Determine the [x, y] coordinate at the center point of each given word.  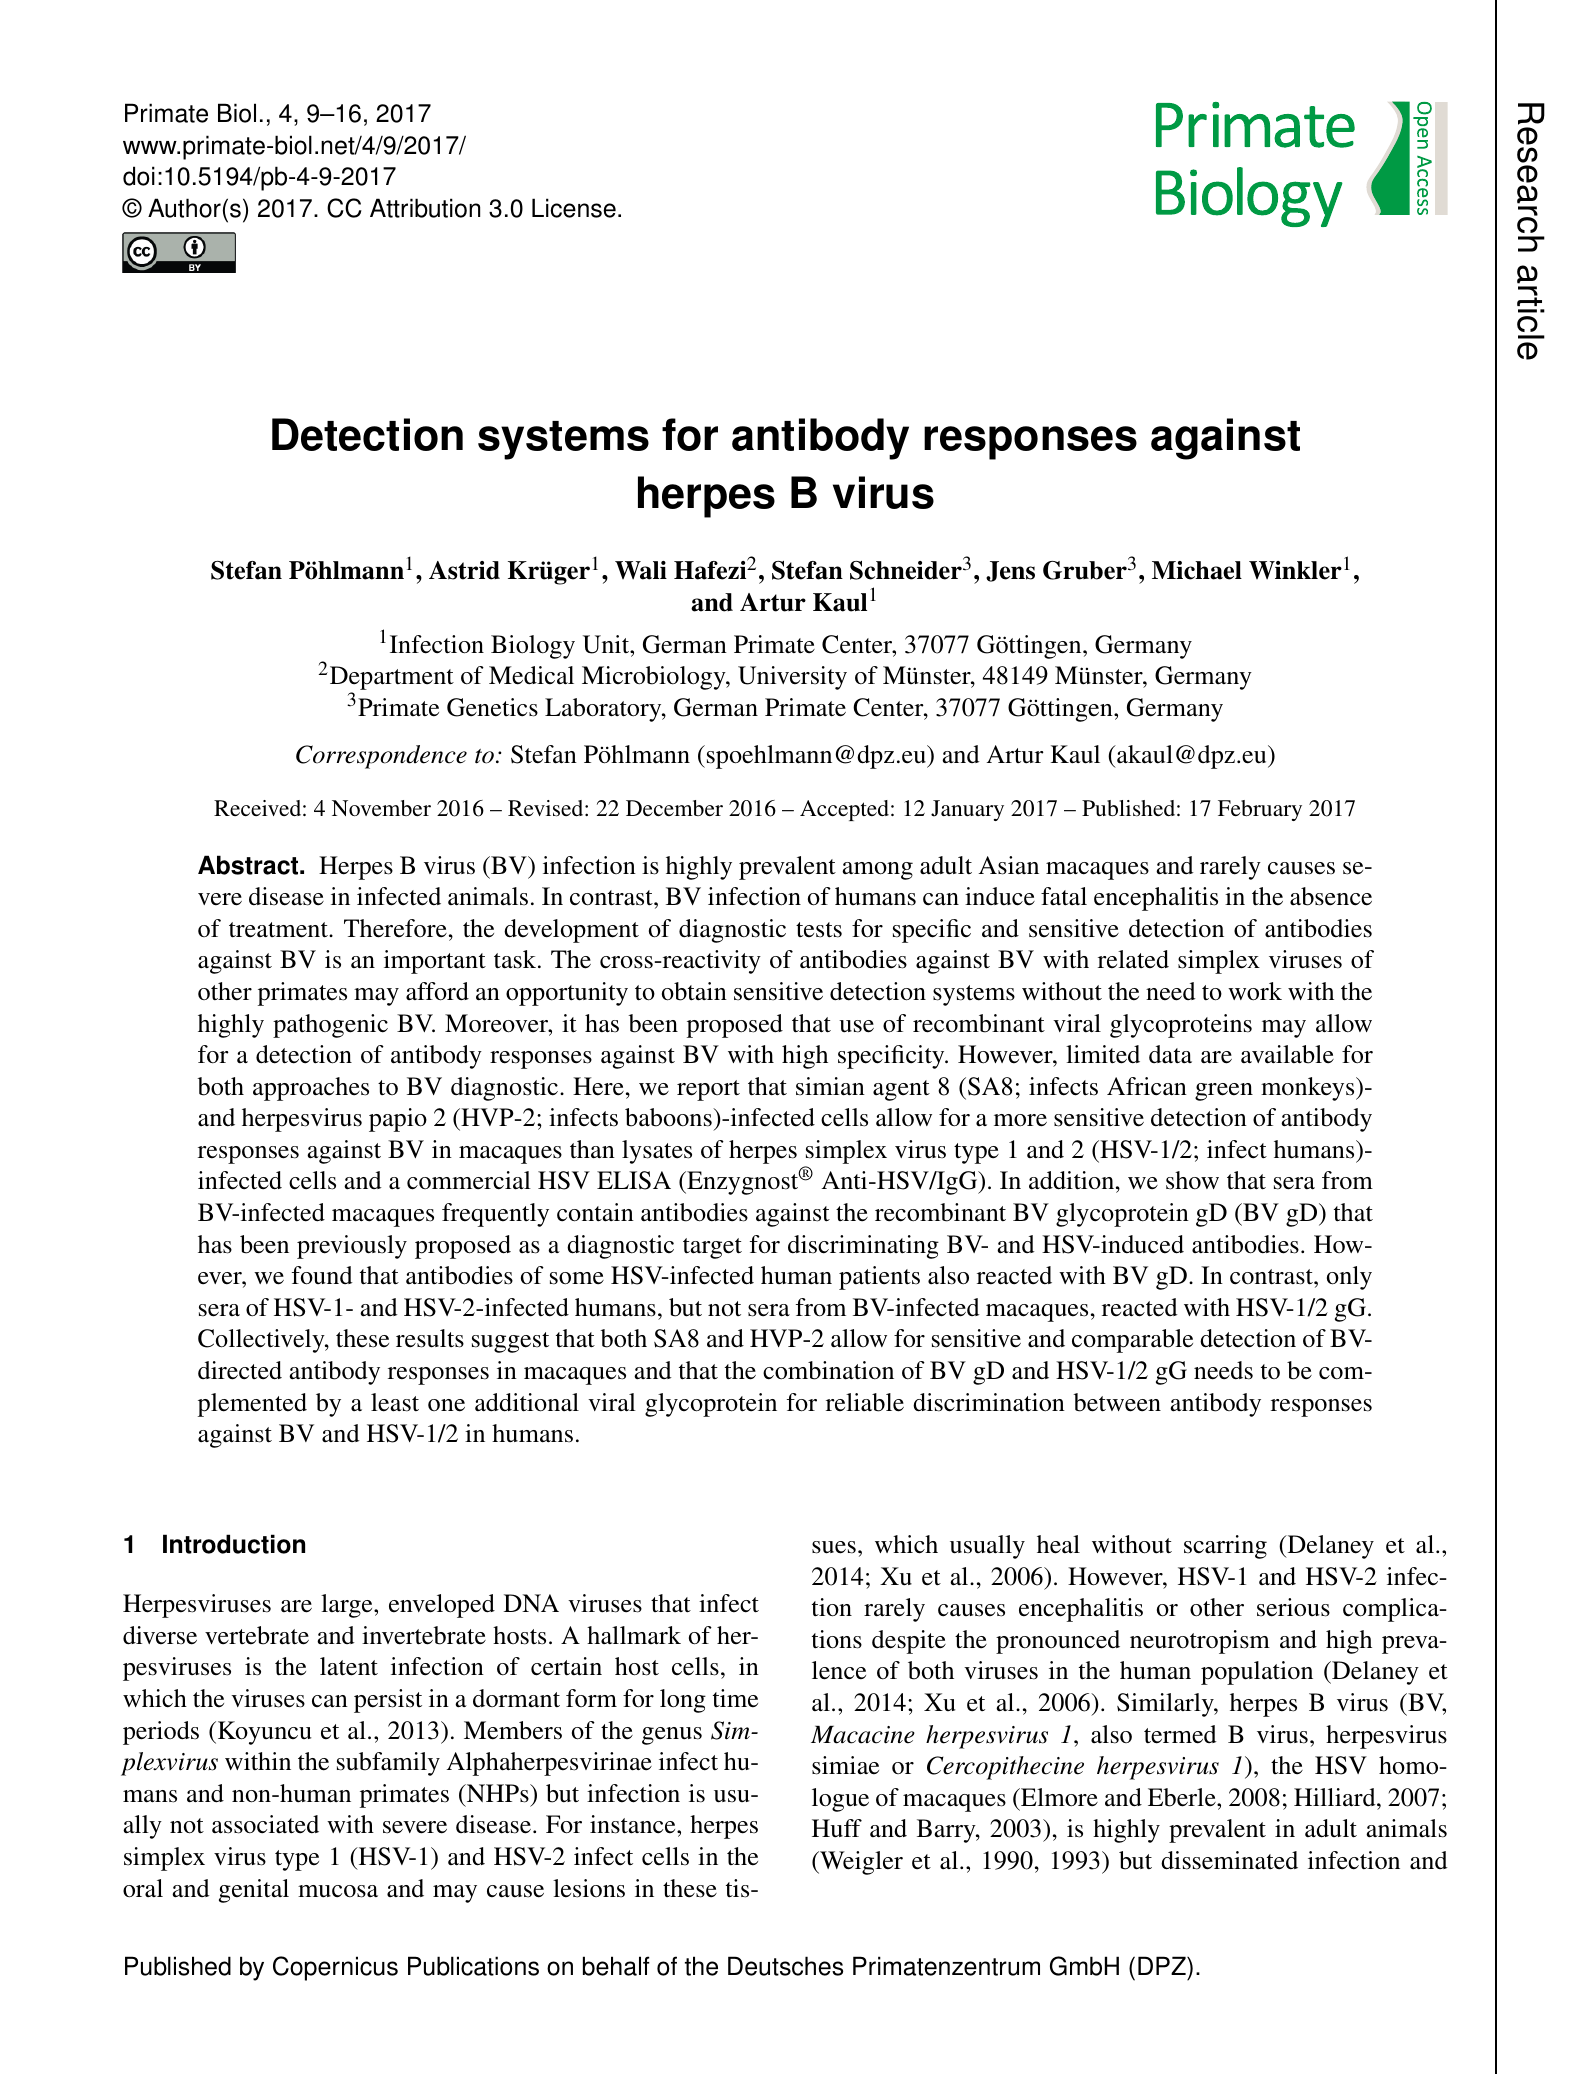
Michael [1197, 570]
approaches [311, 1089]
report [708, 1090]
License [574, 208]
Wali [641, 570]
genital [254, 1891]
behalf [616, 1966]
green [1224, 1092]
